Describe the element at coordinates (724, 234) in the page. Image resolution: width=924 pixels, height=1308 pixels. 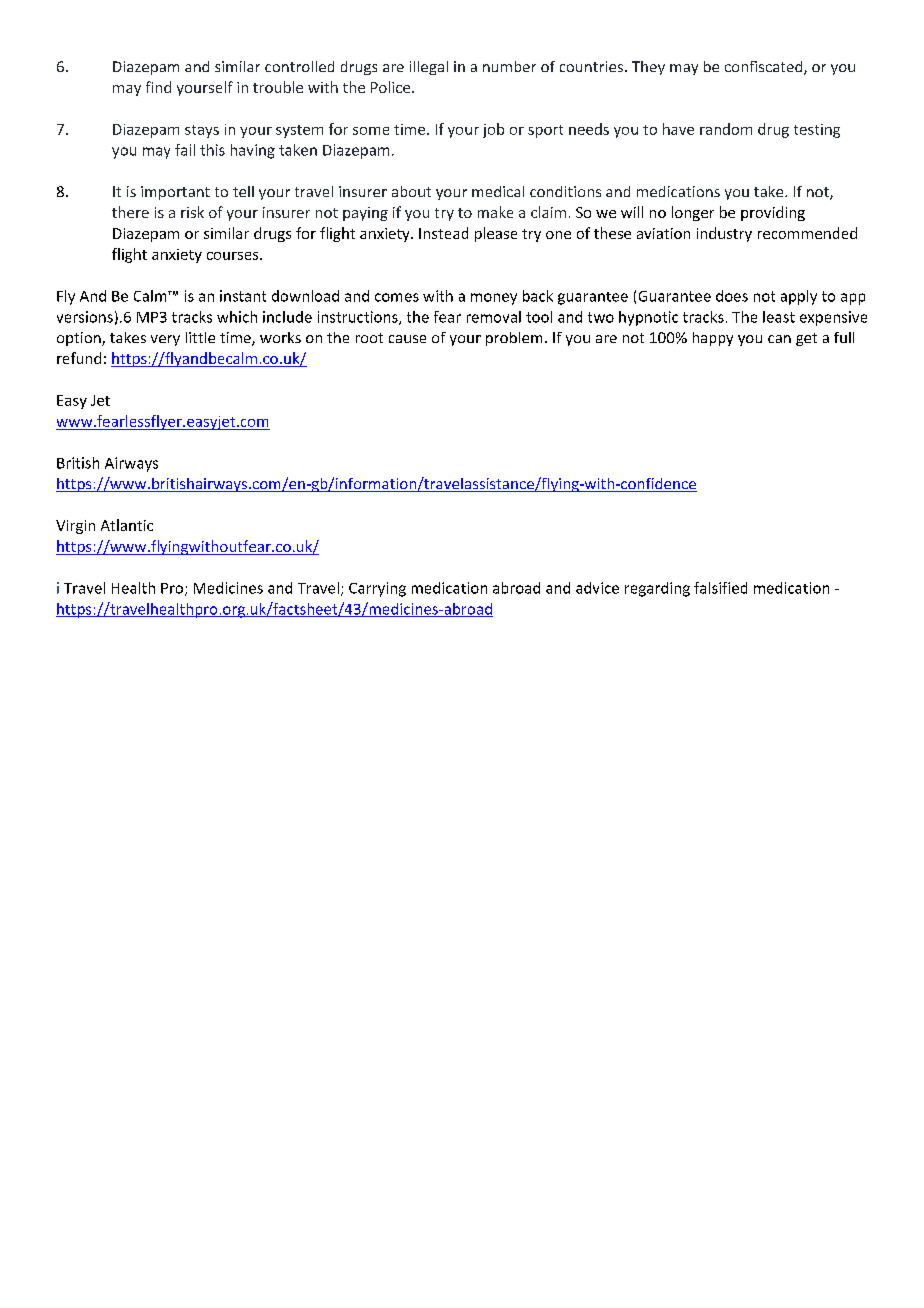
I see `industry` at that location.
